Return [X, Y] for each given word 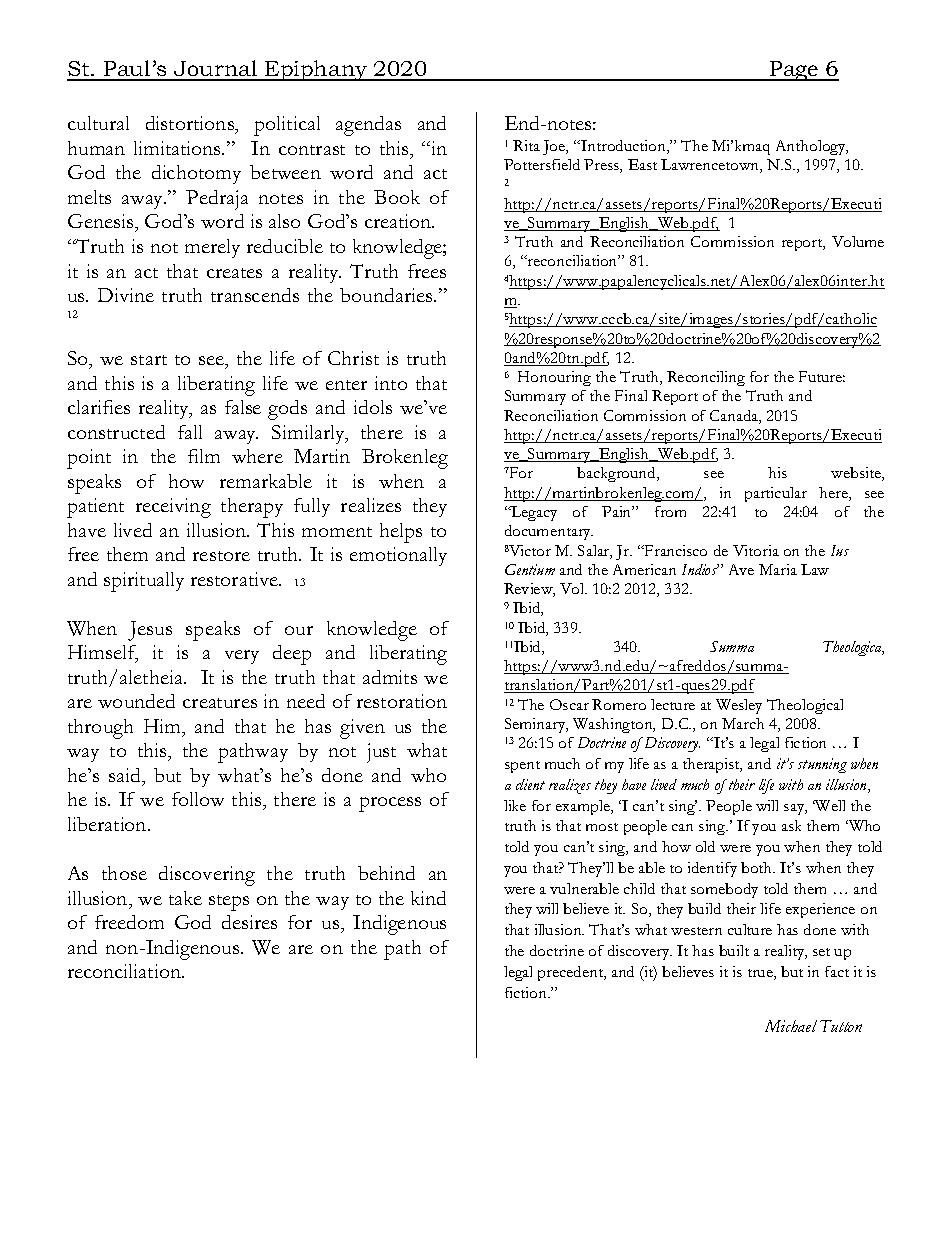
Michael [791, 1026]
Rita [526, 145]
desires [249, 922]
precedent [572, 973]
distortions [191, 125]
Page [794, 71]
